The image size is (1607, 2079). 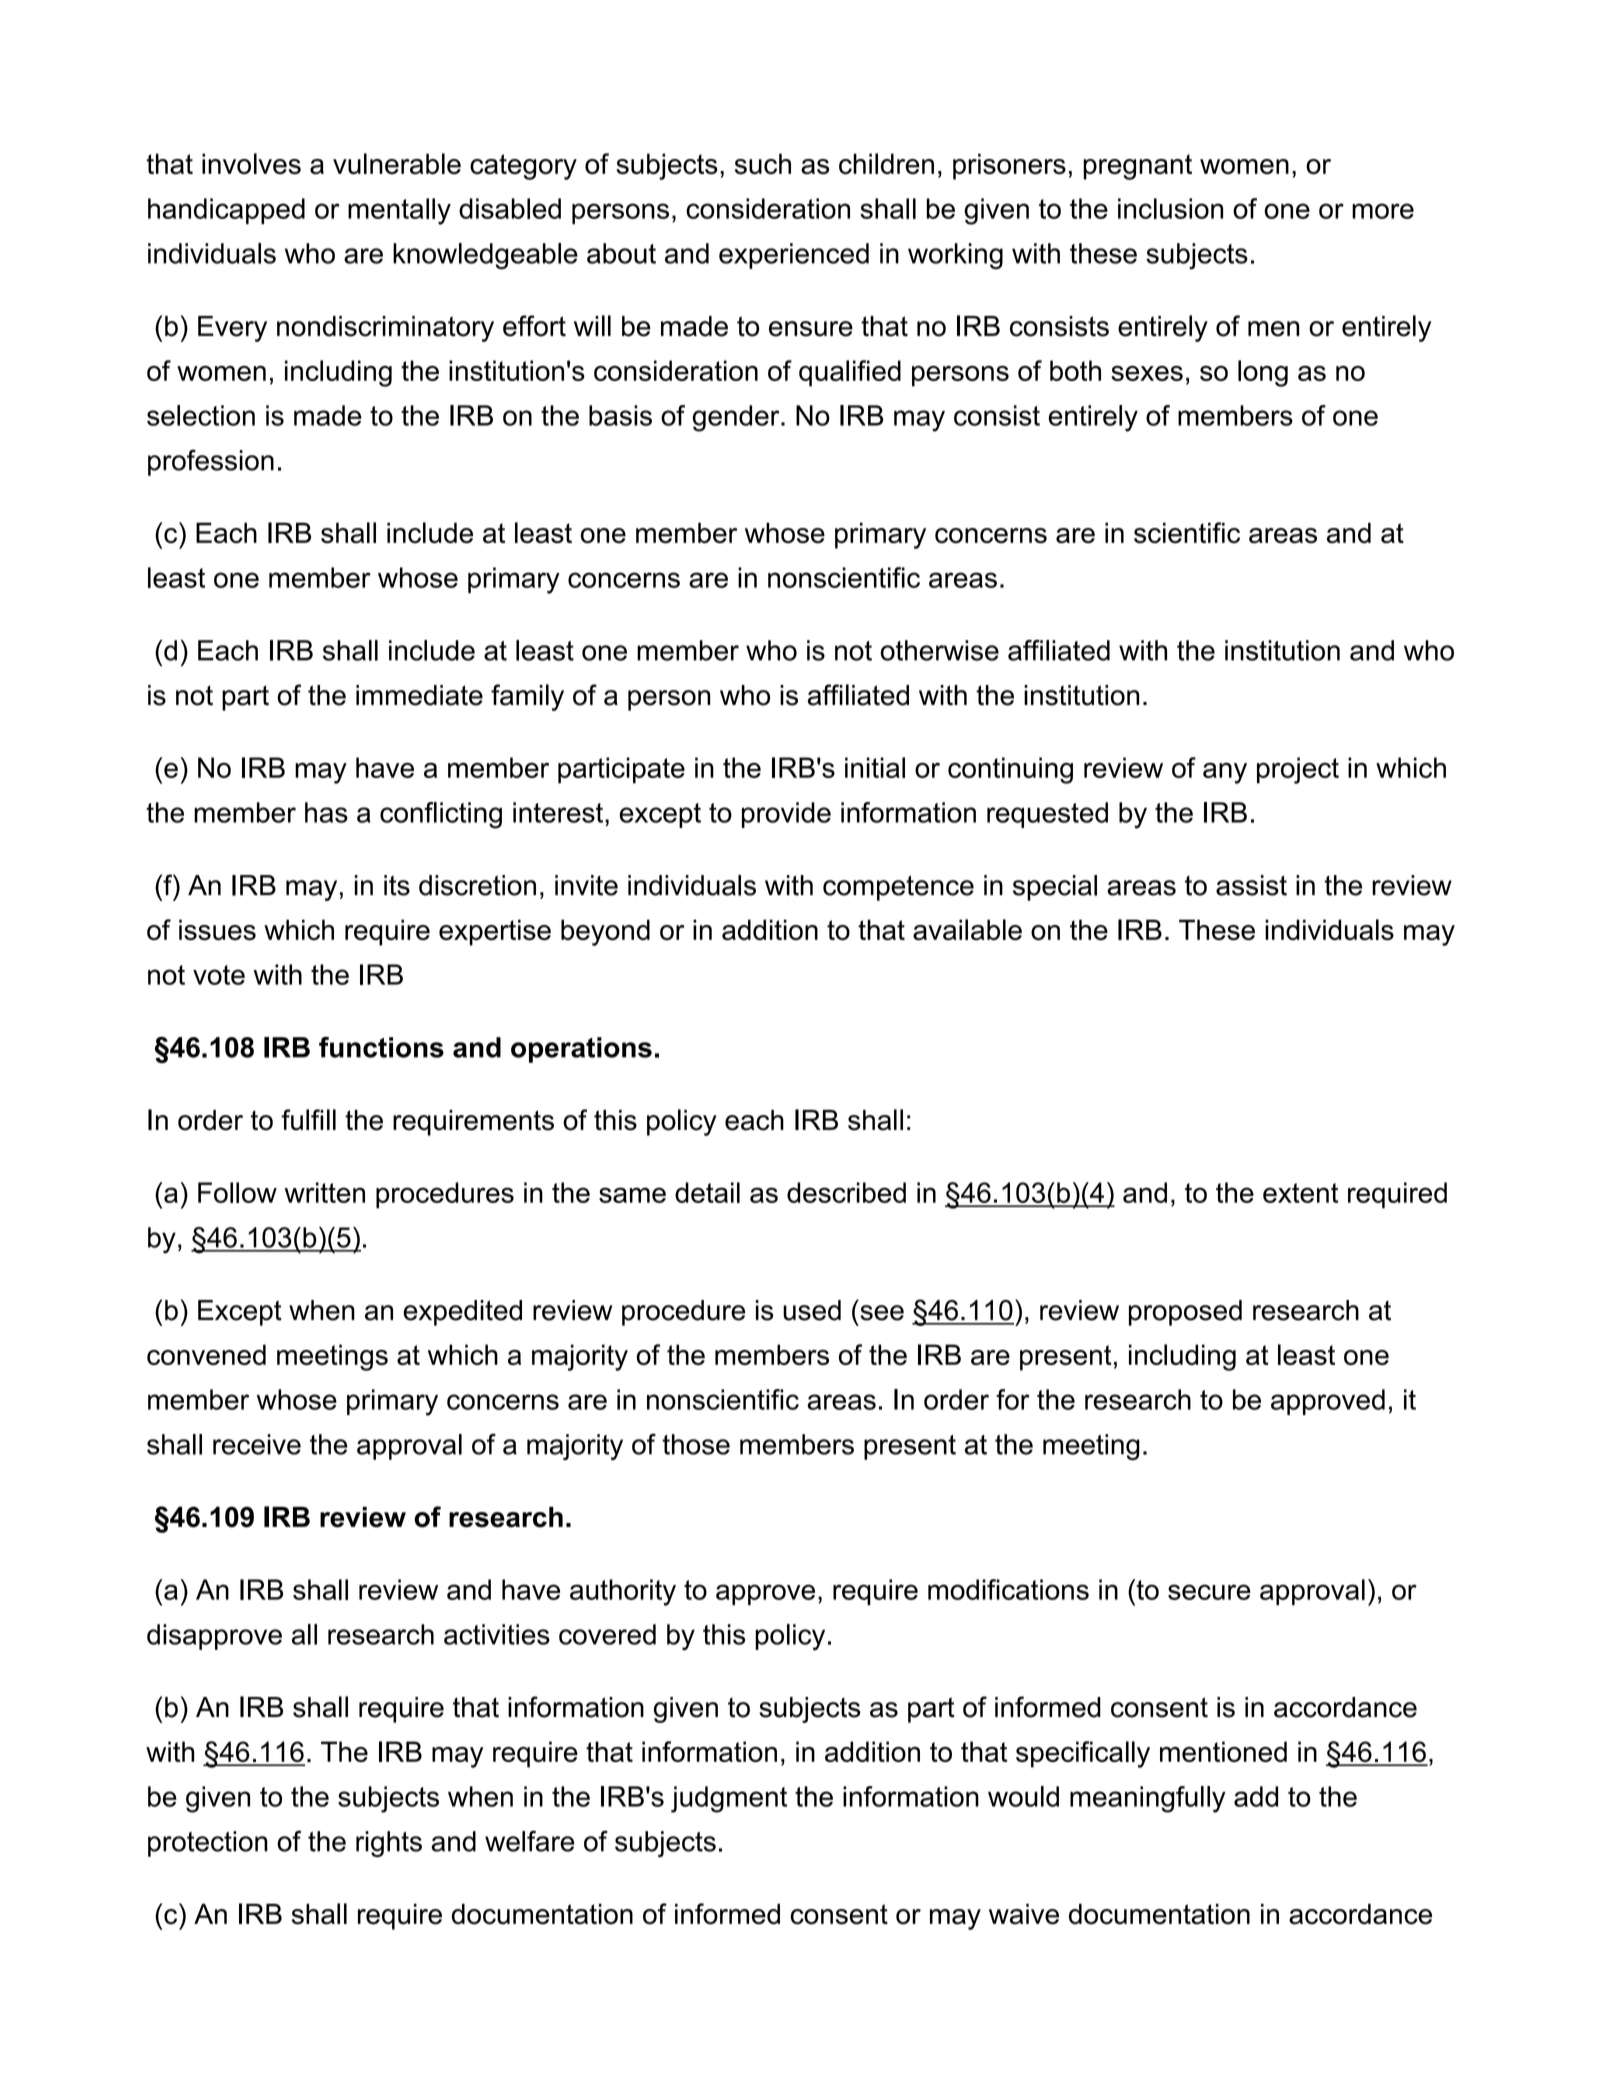 I want to click on expedited, so click(x=462, y=1313).
